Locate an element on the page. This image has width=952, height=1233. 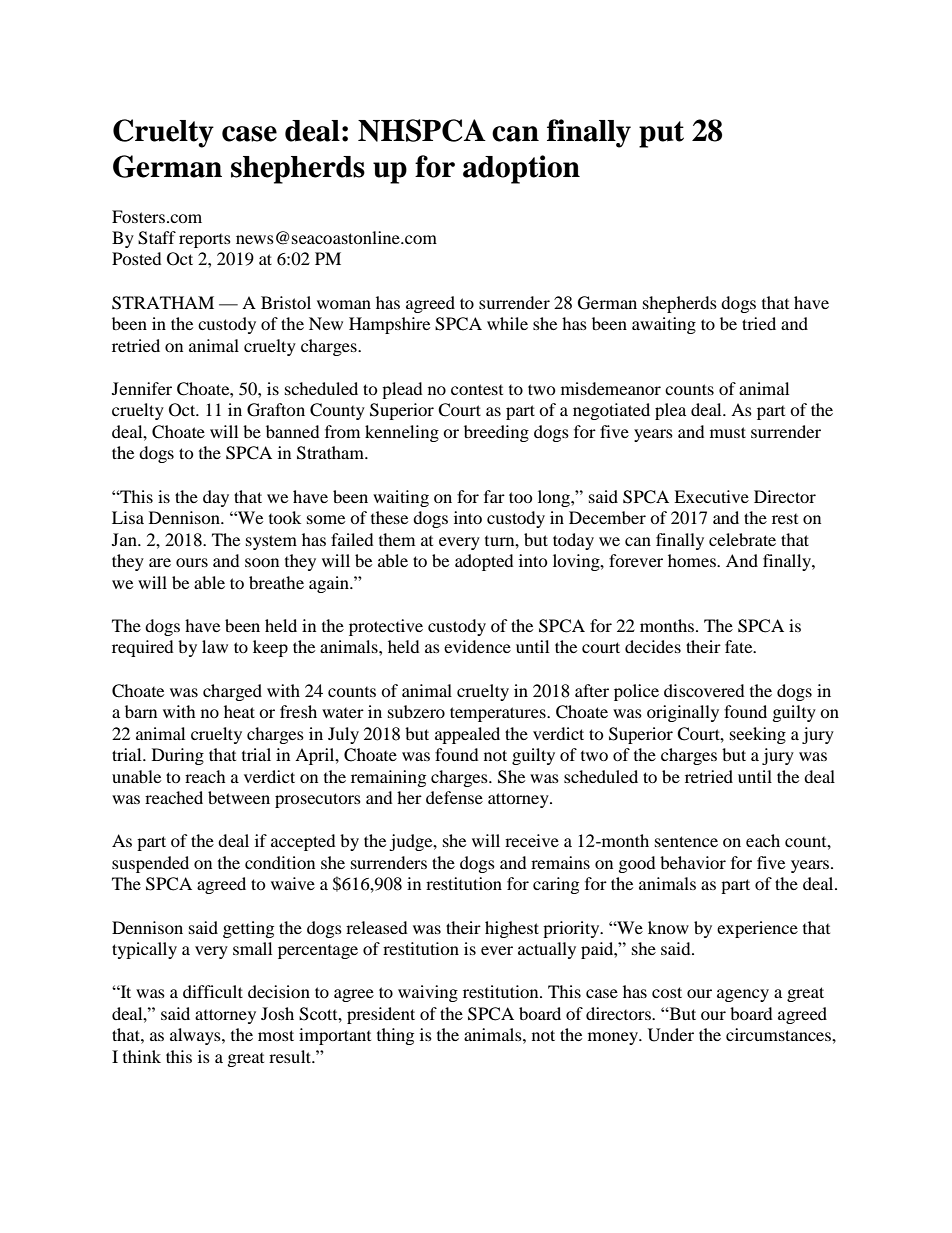
homes is located at coordinates (693, 560).
